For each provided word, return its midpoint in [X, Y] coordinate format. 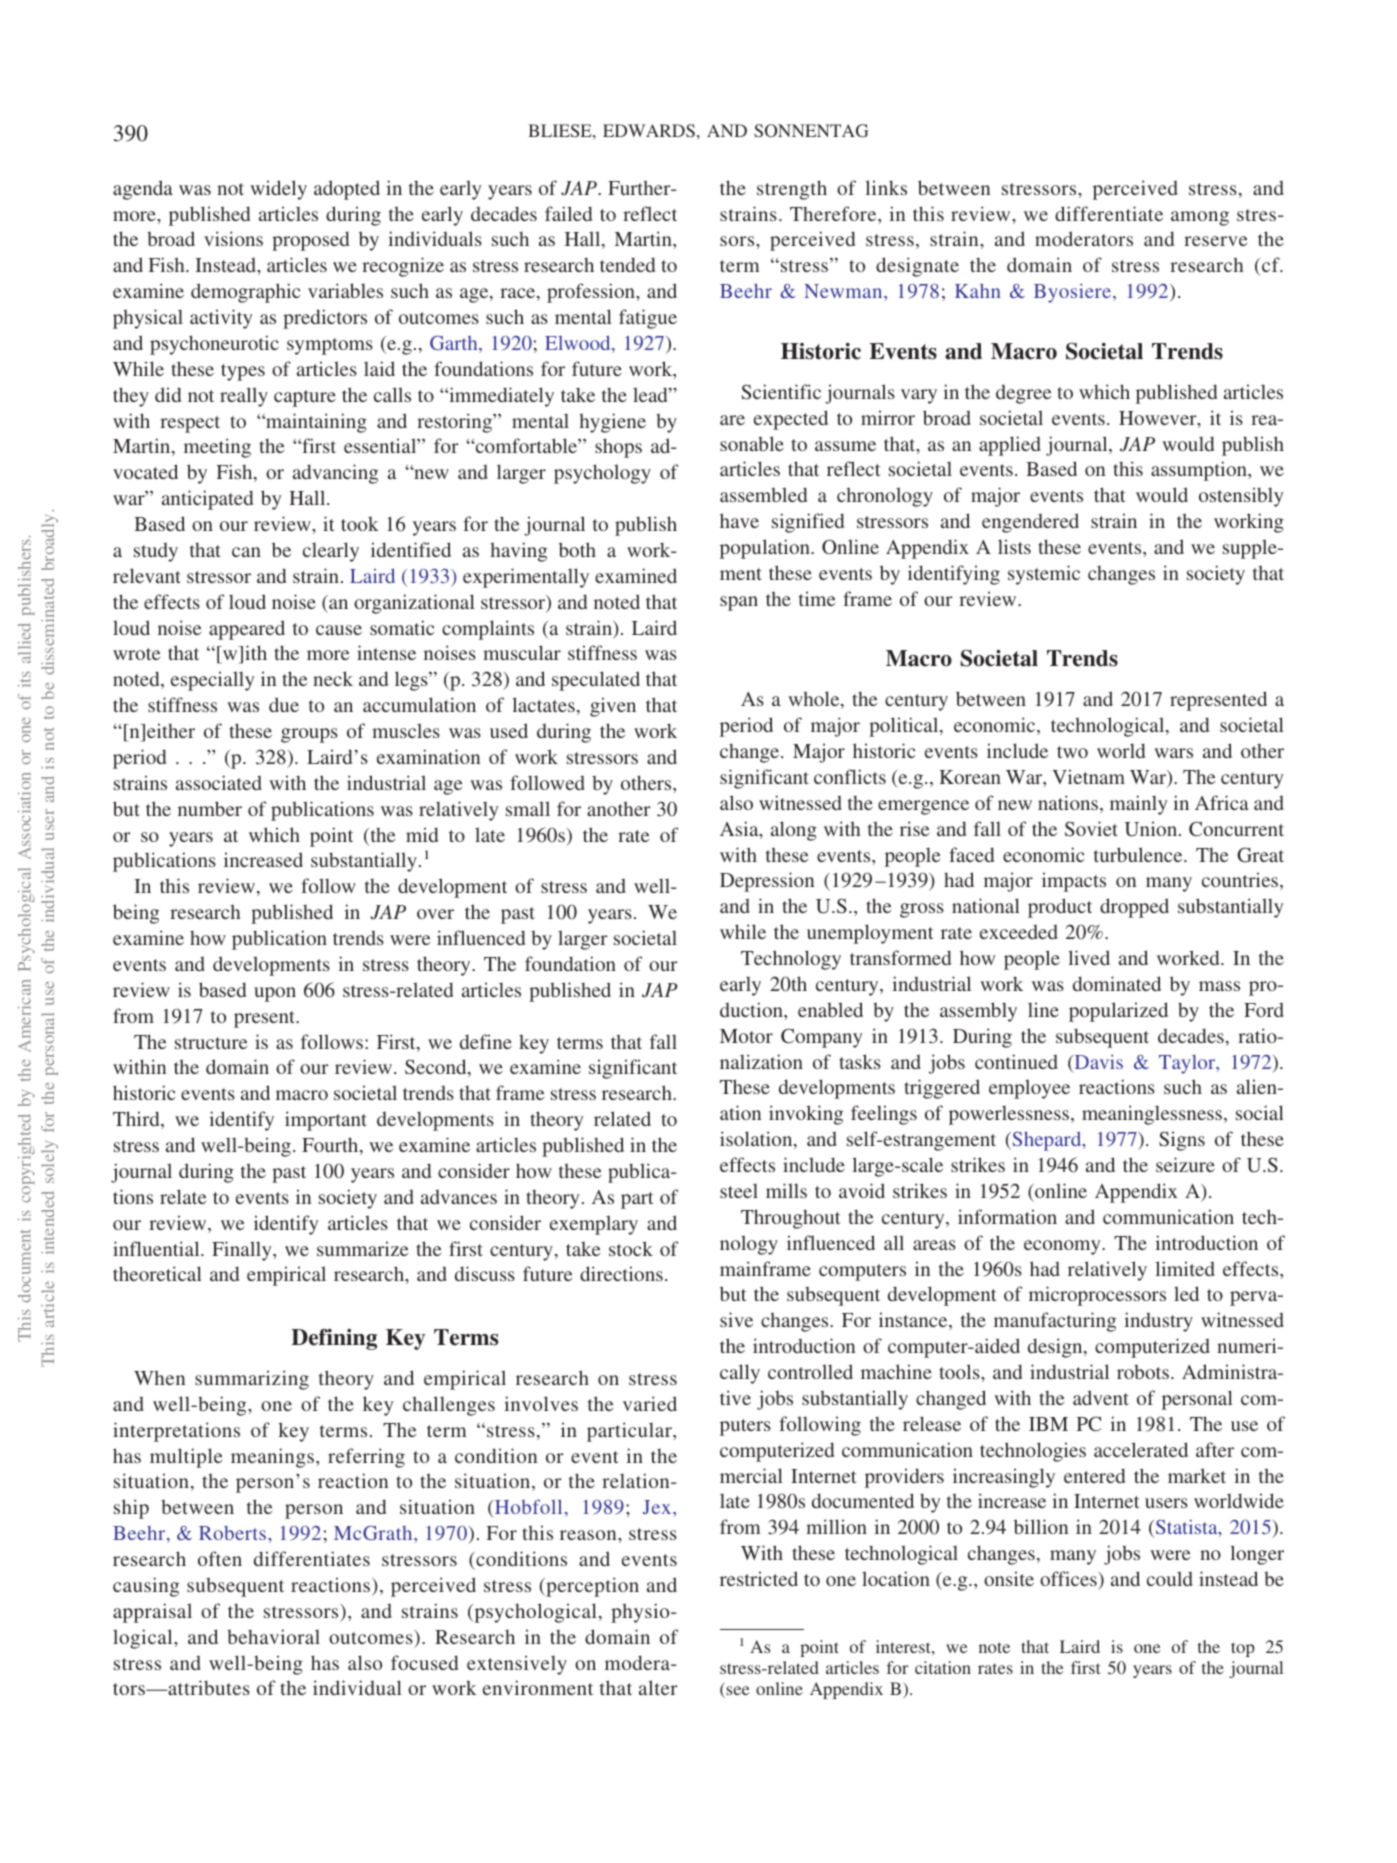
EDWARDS [649, 130]
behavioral [273, 1636]
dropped [1134, 908]
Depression [767, 882]
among [1200, 218]
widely [278, 190]
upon [275, 994]
